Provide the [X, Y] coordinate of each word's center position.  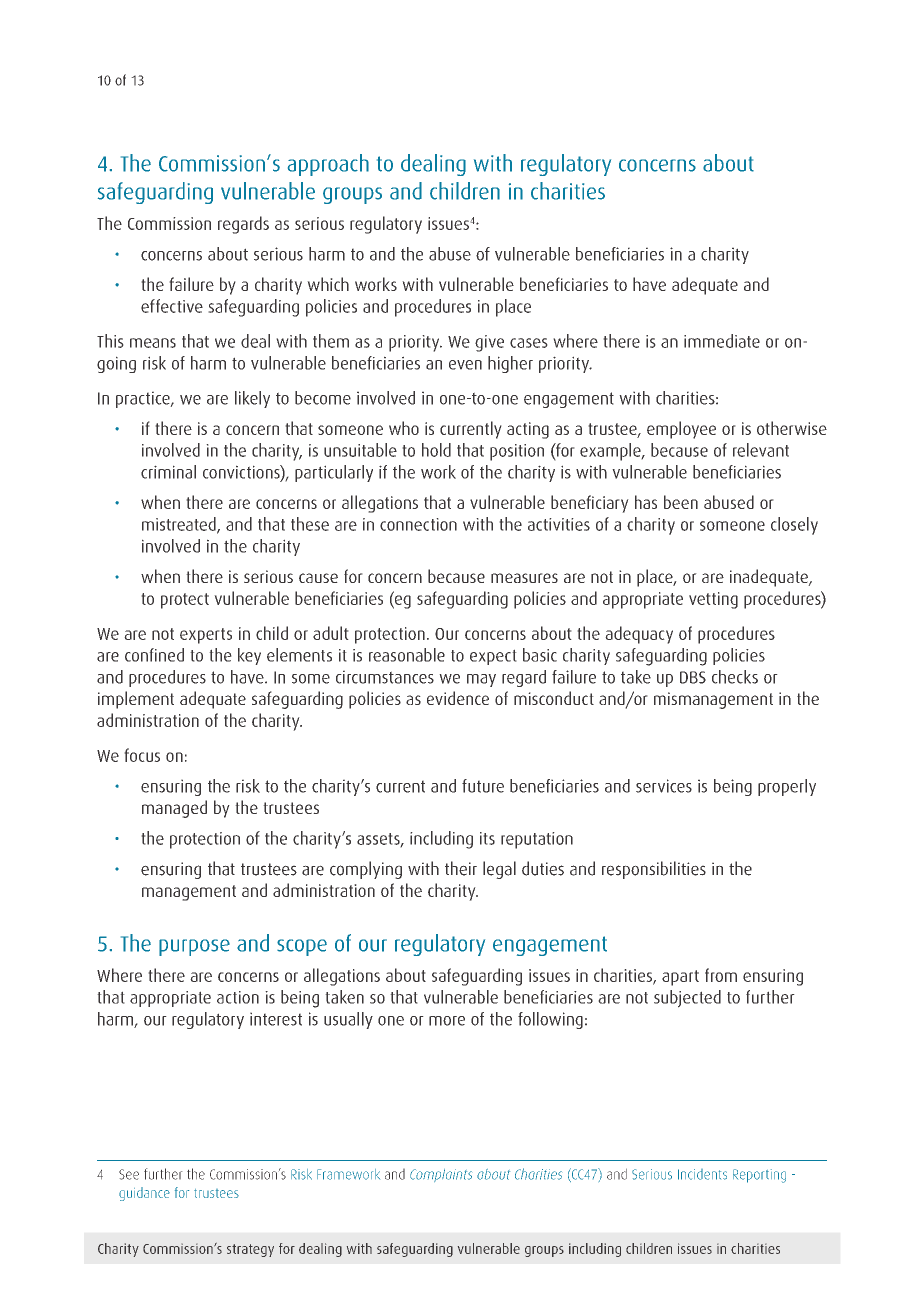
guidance [144, 1194]
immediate [722, 341]
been [681, 502]
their [461, 868]
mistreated [180, 525]
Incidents [702, 1174]
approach [328, 165]
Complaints [441, 1175]
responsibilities [654, 870]
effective [172, 306]
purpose [194, 947]
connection [418, 524]
